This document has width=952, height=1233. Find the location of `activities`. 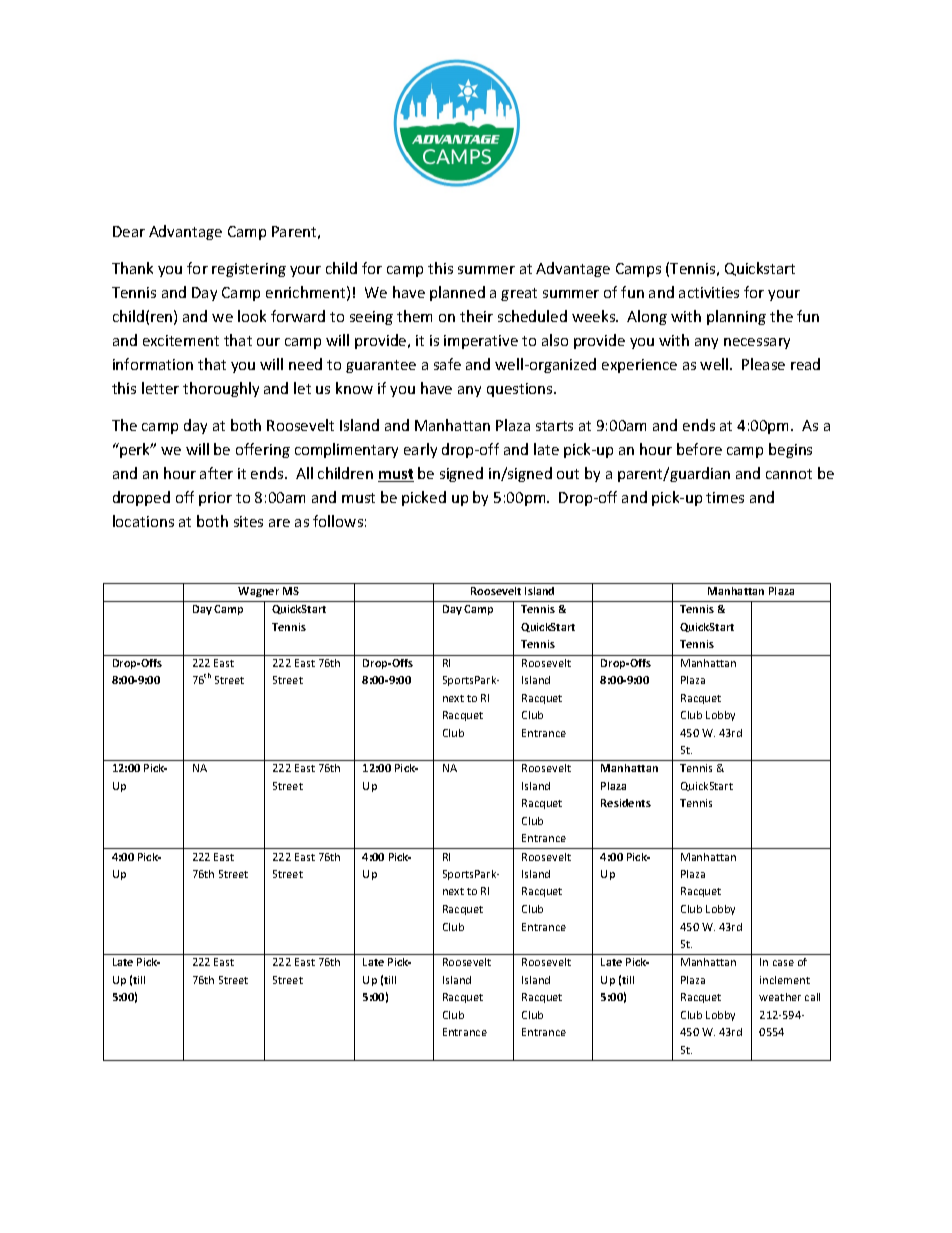

activities is located at coordinates (709, 292).
